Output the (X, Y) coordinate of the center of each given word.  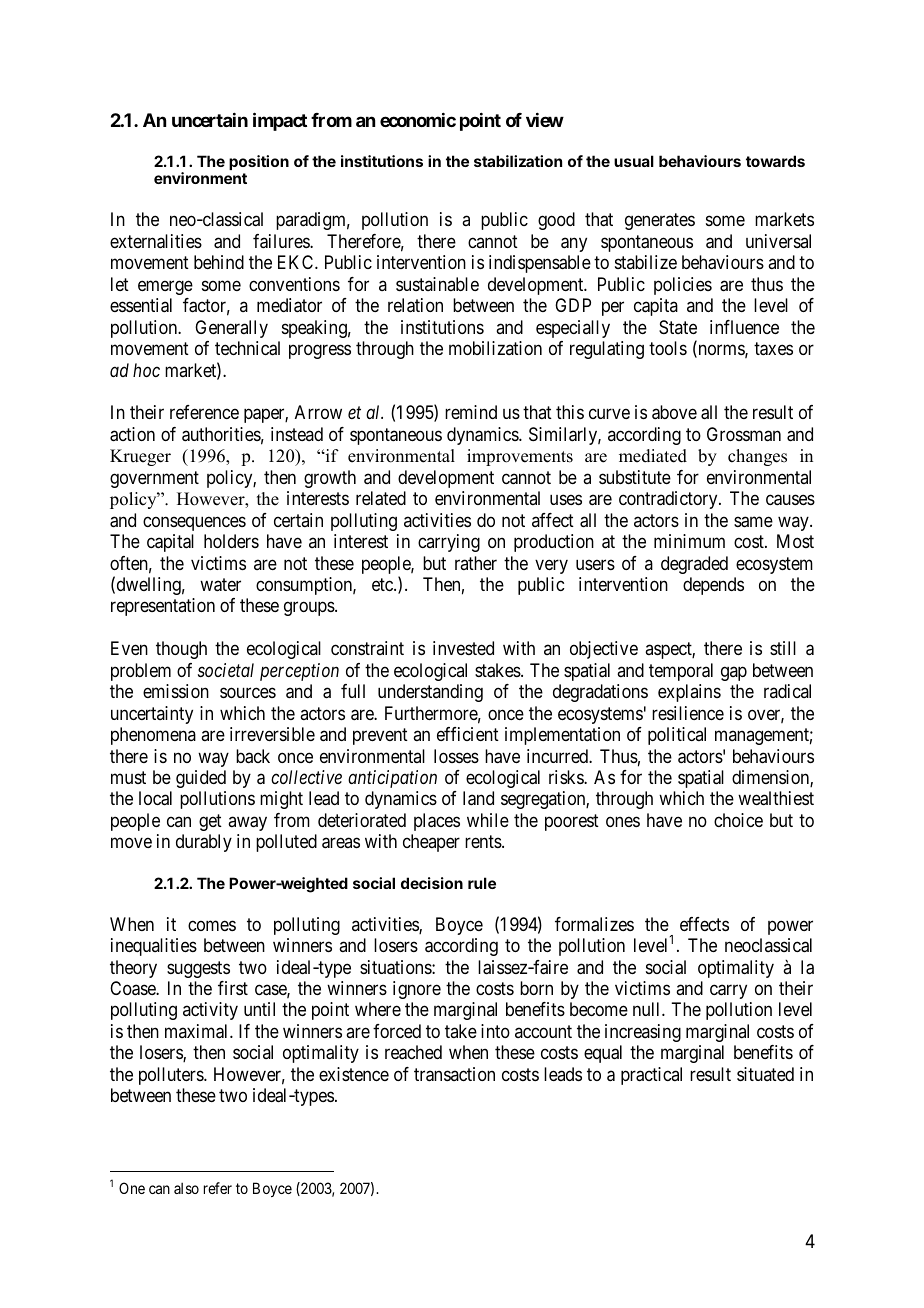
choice (738, 820)
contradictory (669, 500)
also (186, 1188)
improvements (520, 457)
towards (775, 161)
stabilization (518, 161)
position (259, 162)
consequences (194, 523)
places (437, 822)
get (210, 822)
